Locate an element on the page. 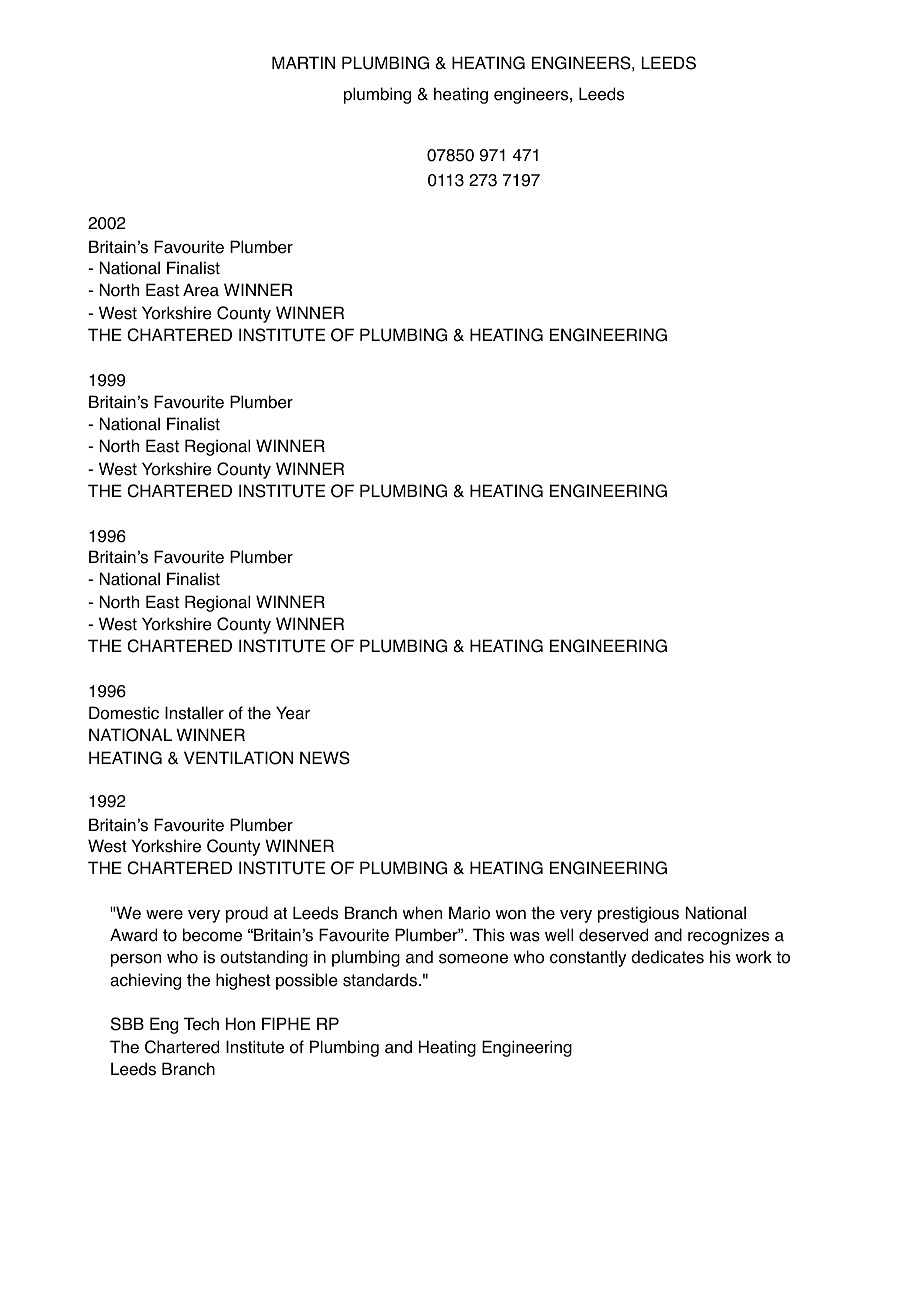 The image size is (924, 1308). Tech is located at coordinates (201, 1024).
